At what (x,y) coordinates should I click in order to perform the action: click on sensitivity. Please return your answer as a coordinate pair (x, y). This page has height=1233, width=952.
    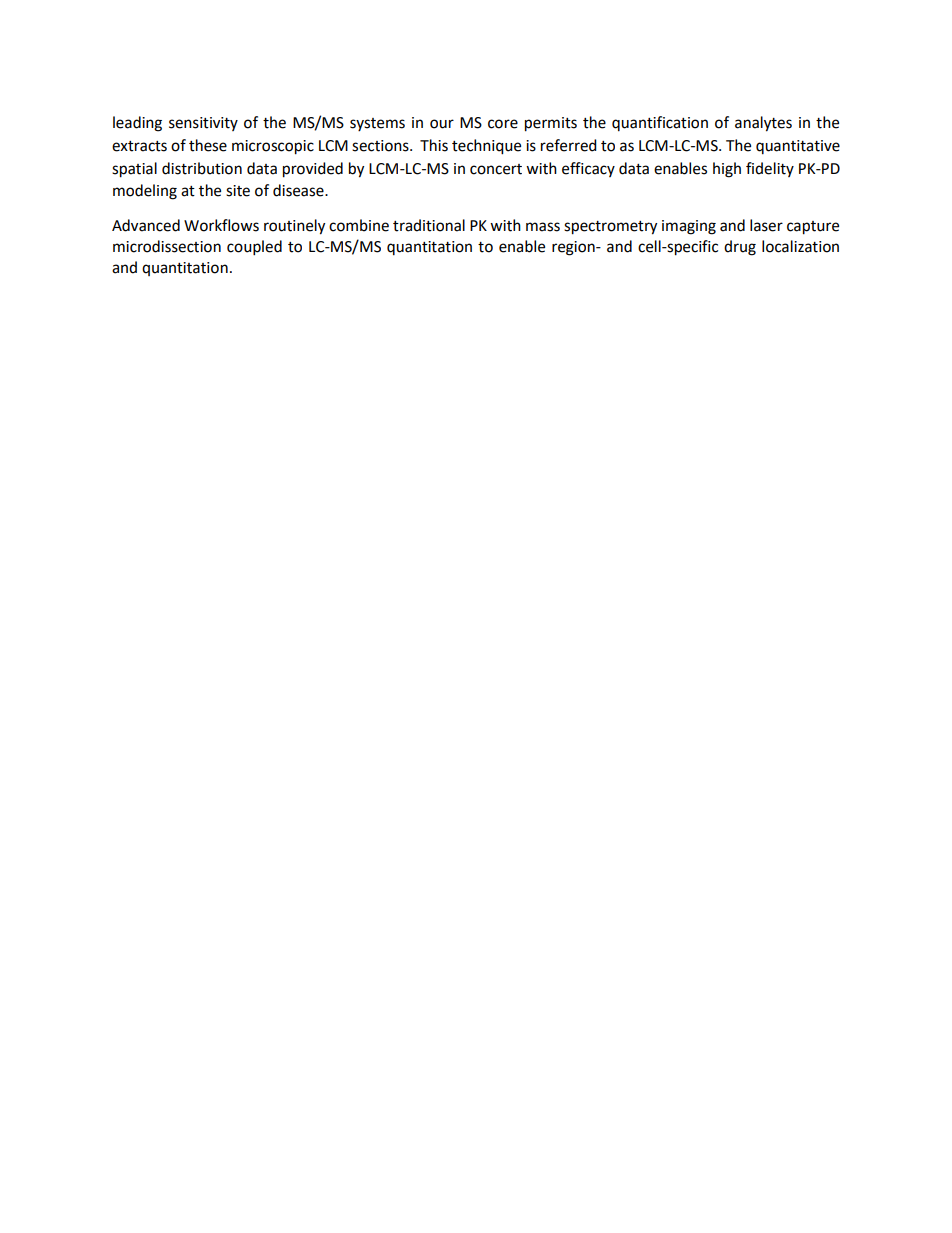
    Looking at the image, I should click on (203, 124).
